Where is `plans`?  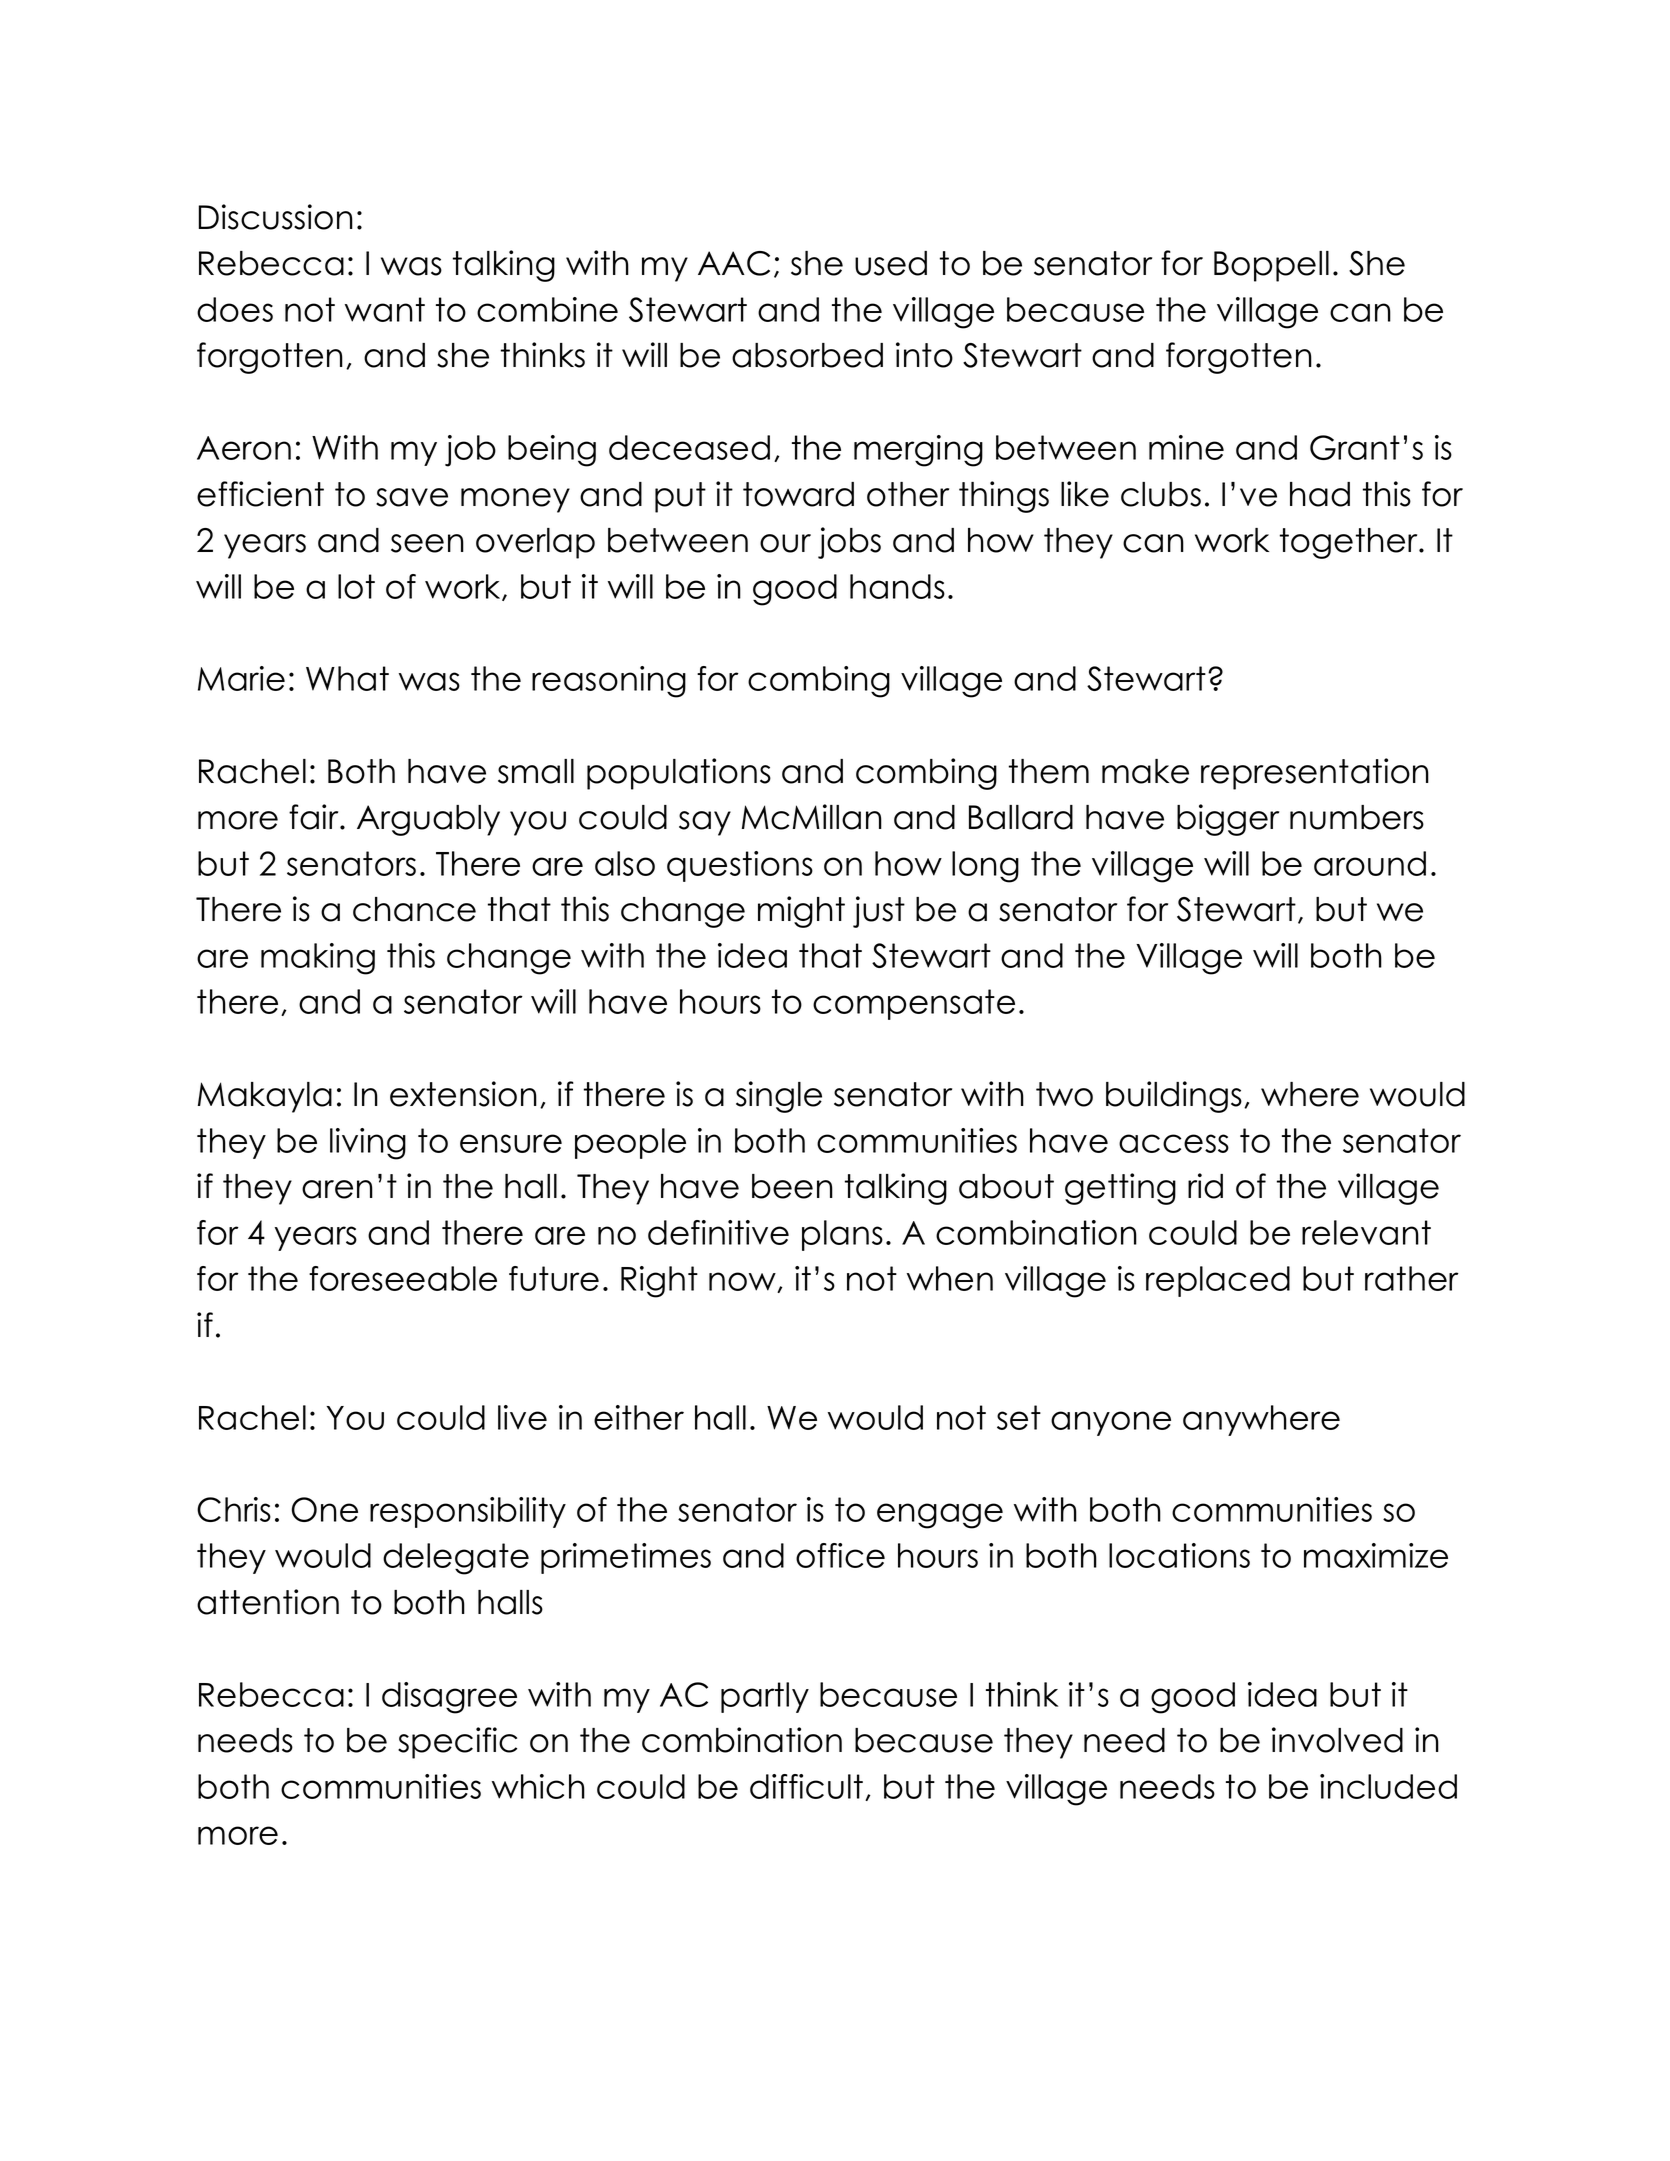 plans is located at coordinates (842, 1235).
